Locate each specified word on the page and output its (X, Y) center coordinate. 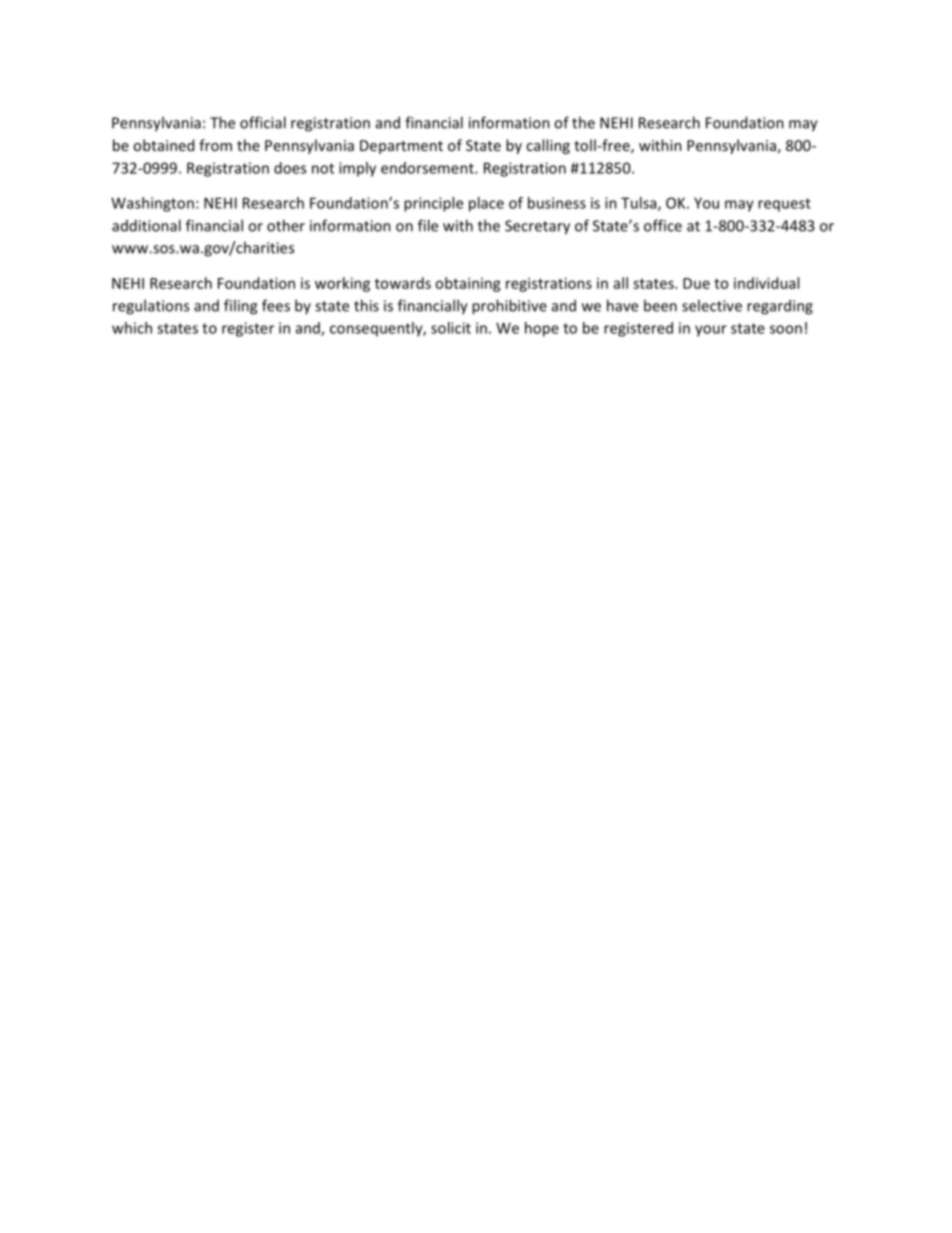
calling (548, 146)
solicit (451, 328)
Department (401, 147)
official (263, 122)
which (132, 328)
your (711, 331)
